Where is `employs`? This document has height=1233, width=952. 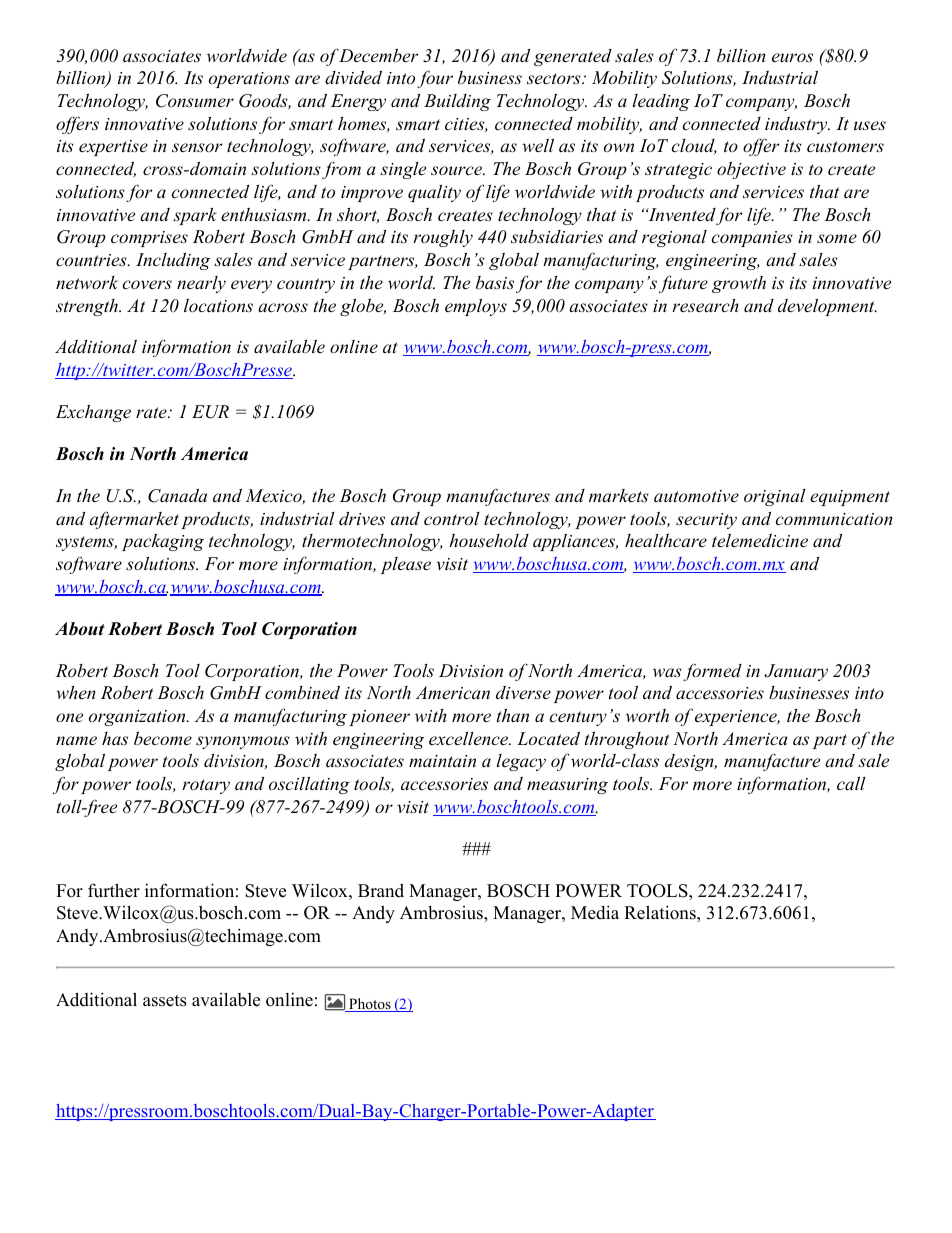
employs is located at coordinates (476, 307).
